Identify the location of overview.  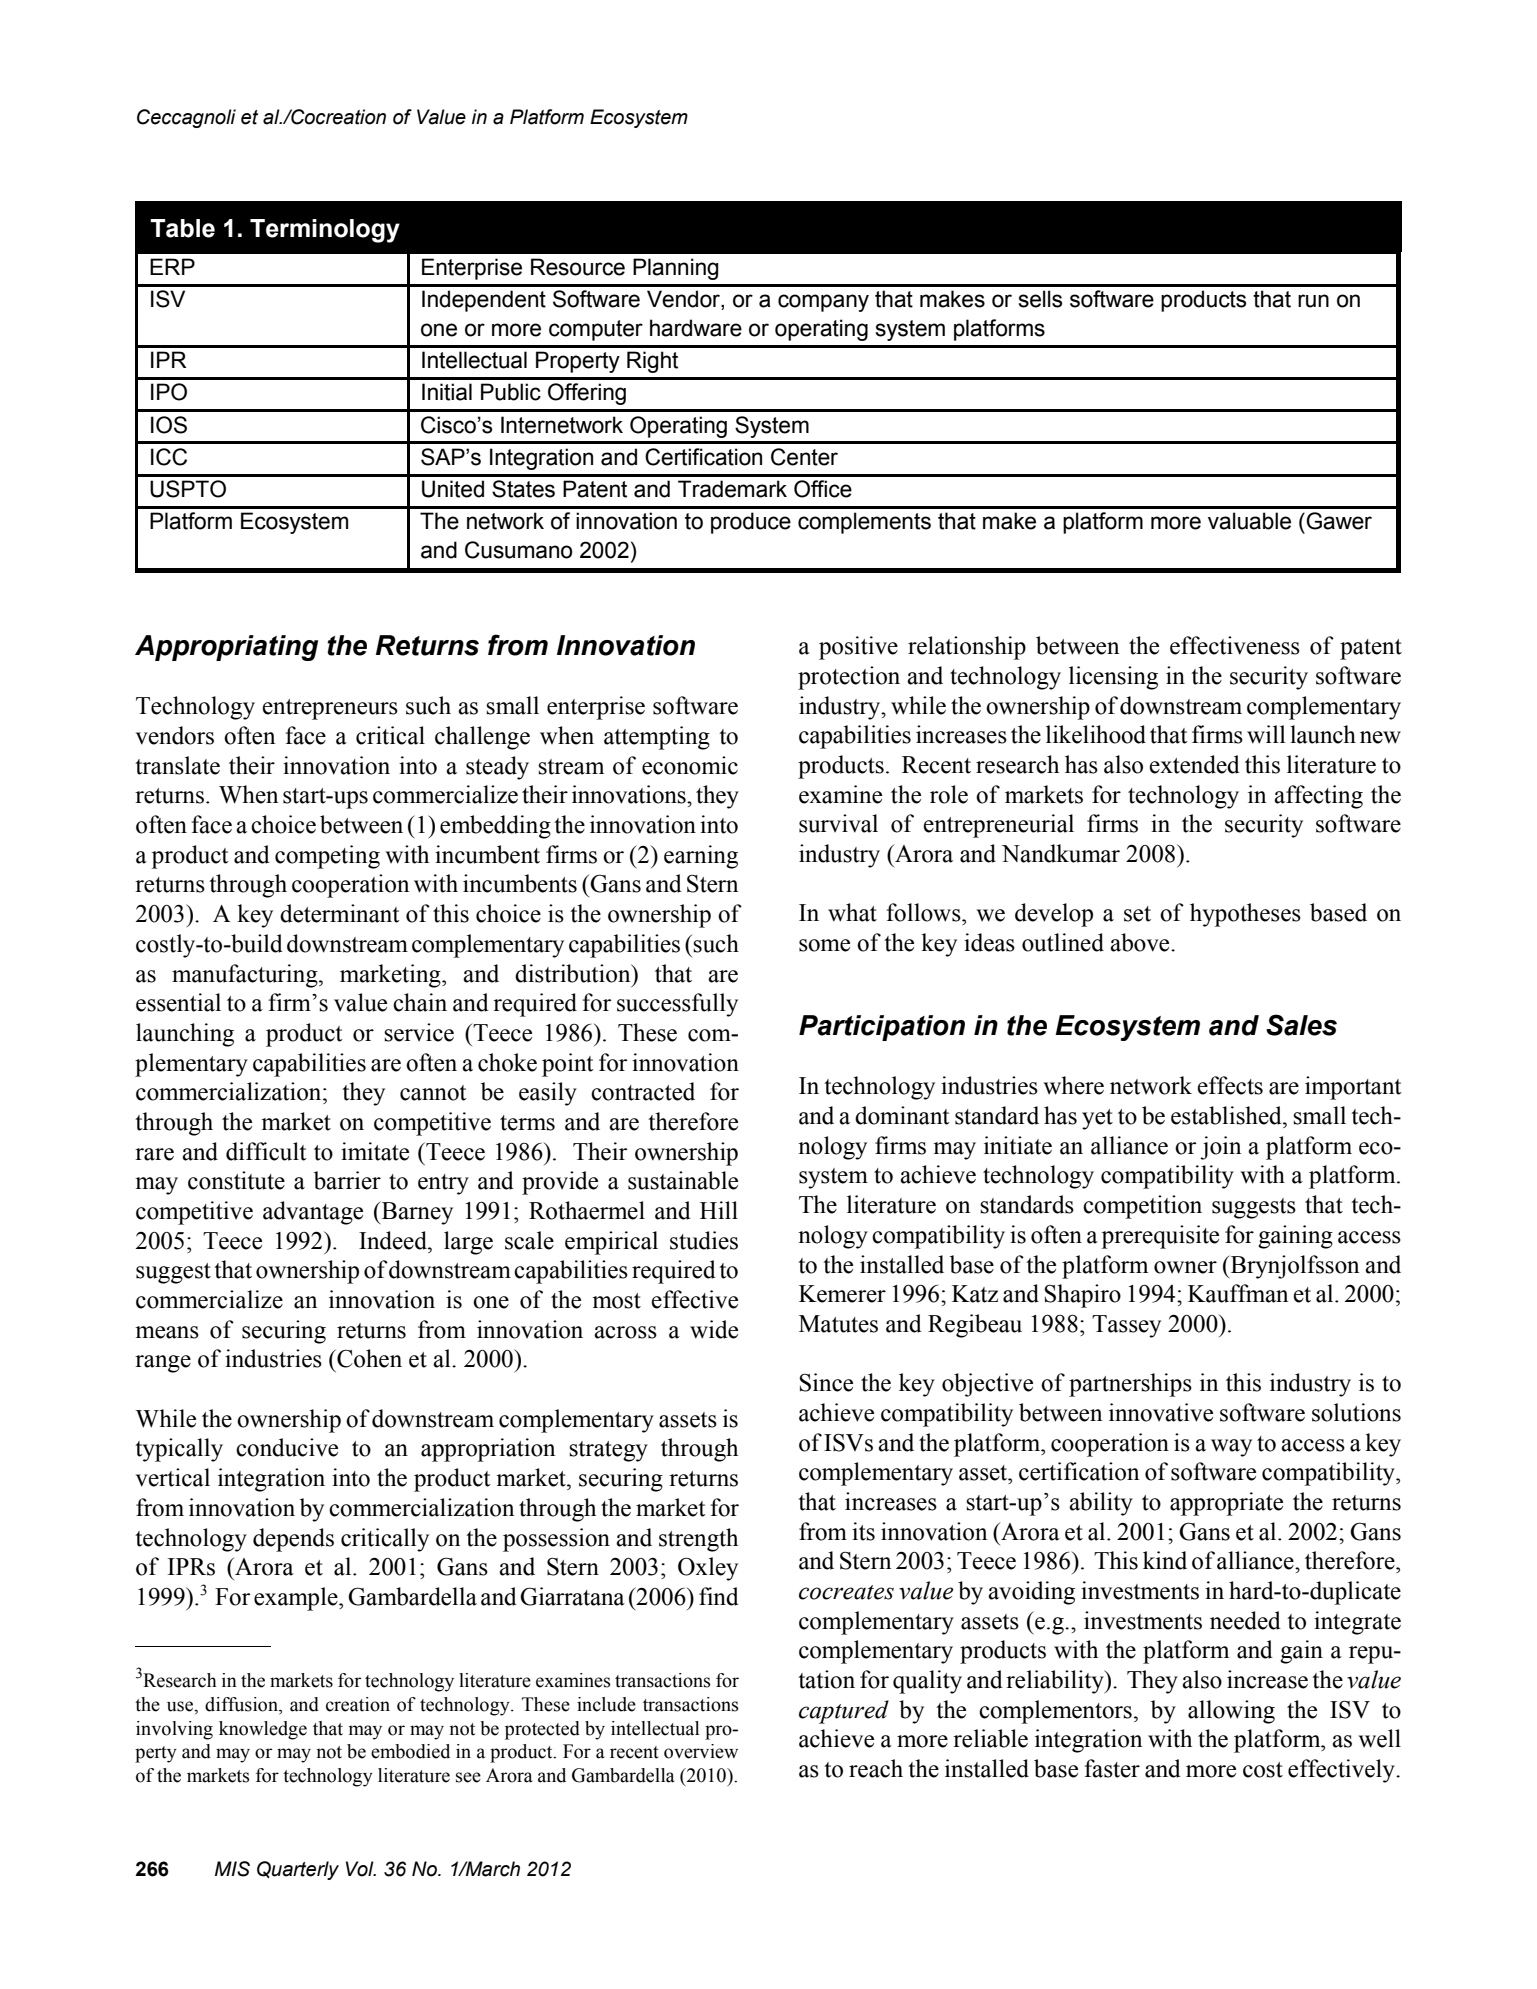
(701, 1751).
